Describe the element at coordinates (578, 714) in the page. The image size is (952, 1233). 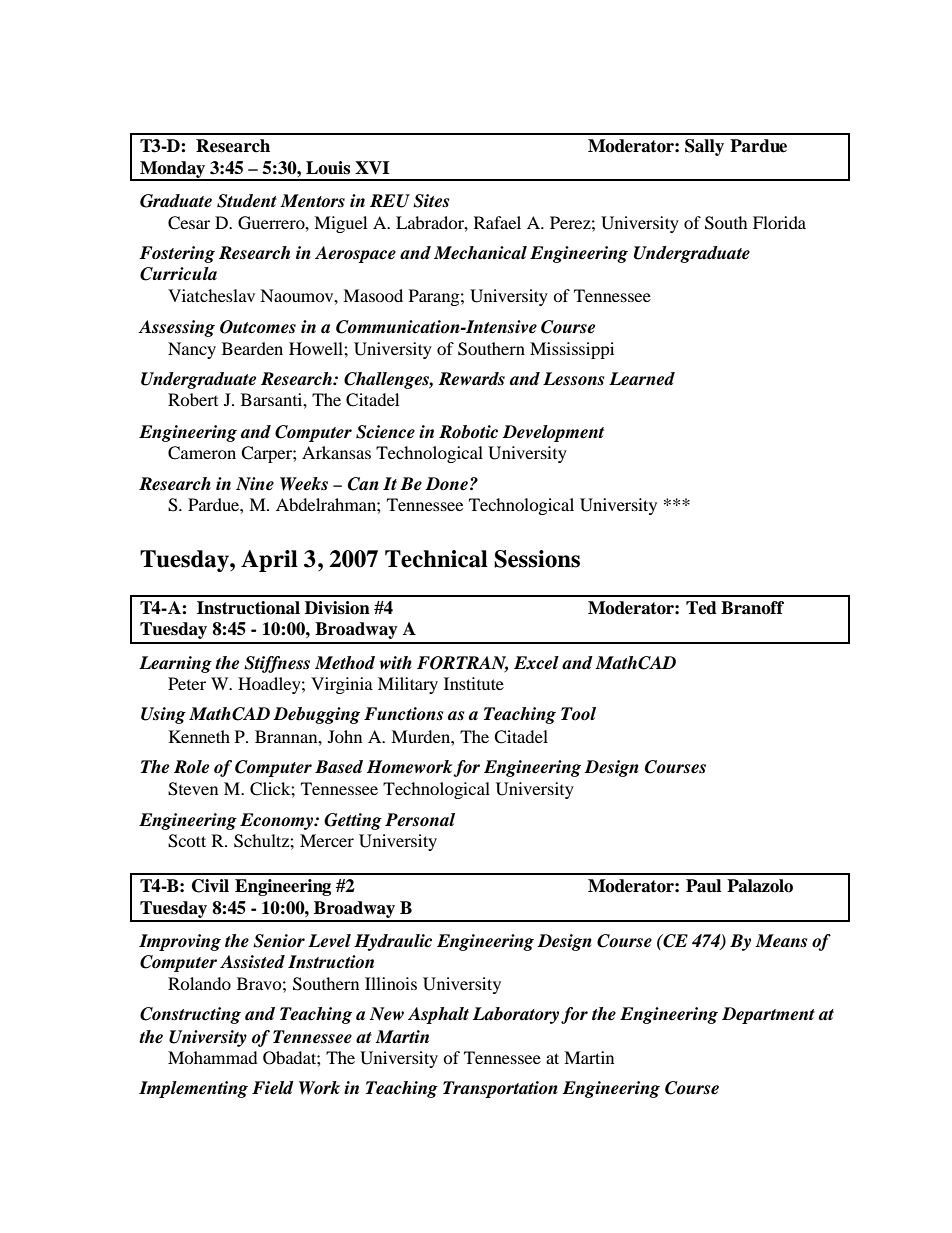
I see `Tool` at that location.
